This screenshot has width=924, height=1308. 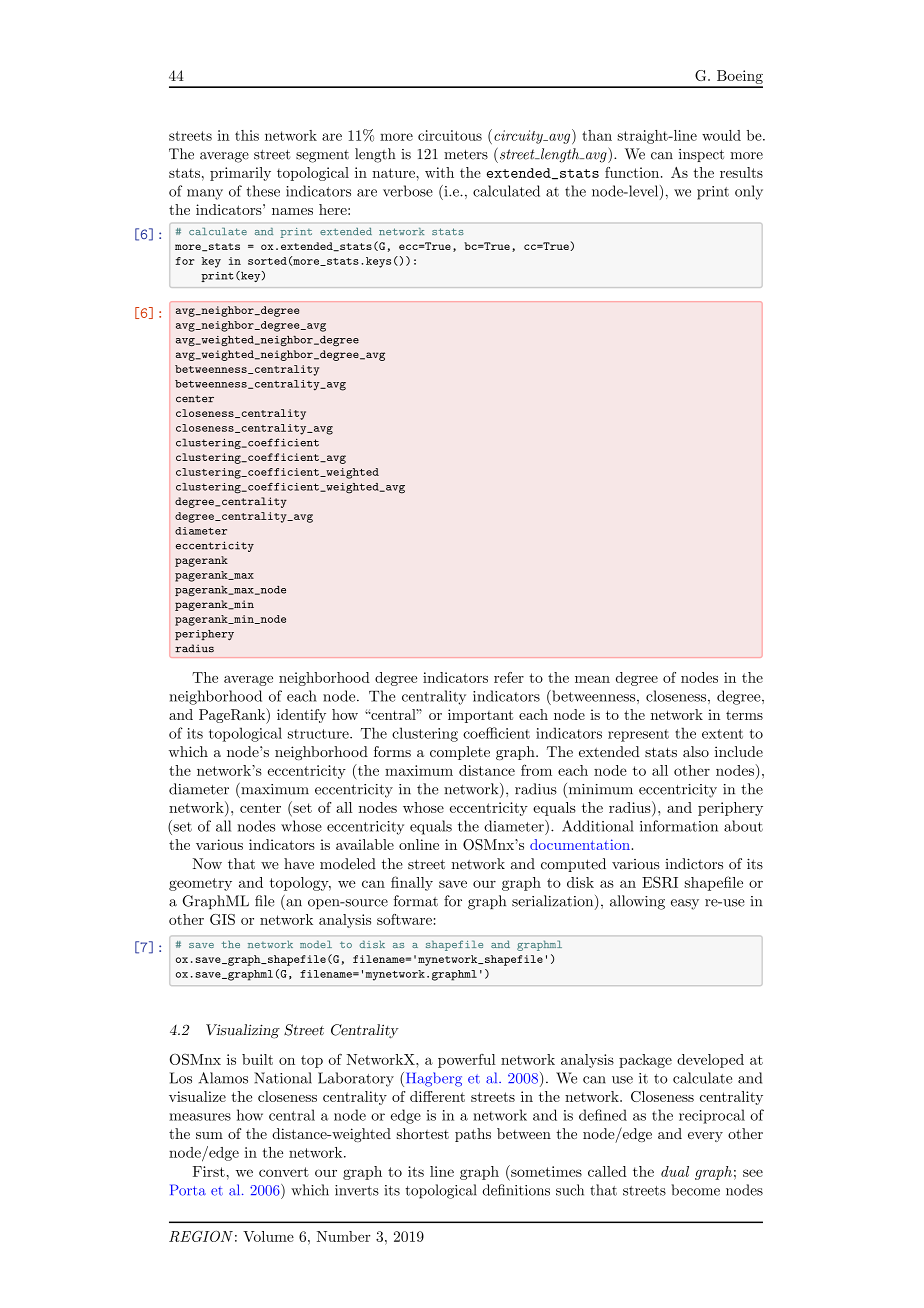 What do you see at coordinates (408, 191) in the screenshot?
I see `verbose` at bounding box center [408, 191].
